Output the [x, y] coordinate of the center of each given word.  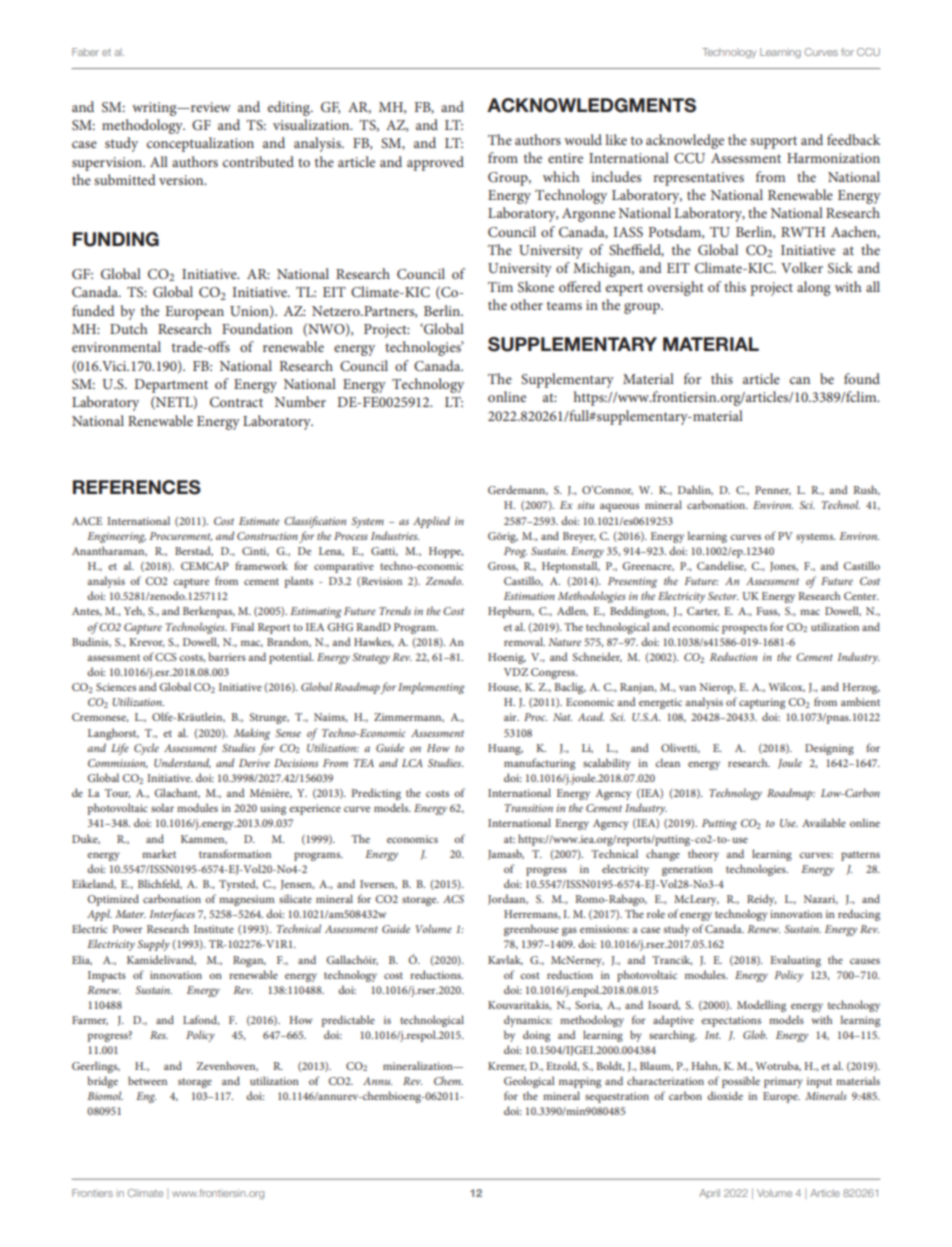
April [709, 1194]
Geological [529, 1082]
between [147, 1080]
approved [435, 163]
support [773, 142]
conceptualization [200, 144]
